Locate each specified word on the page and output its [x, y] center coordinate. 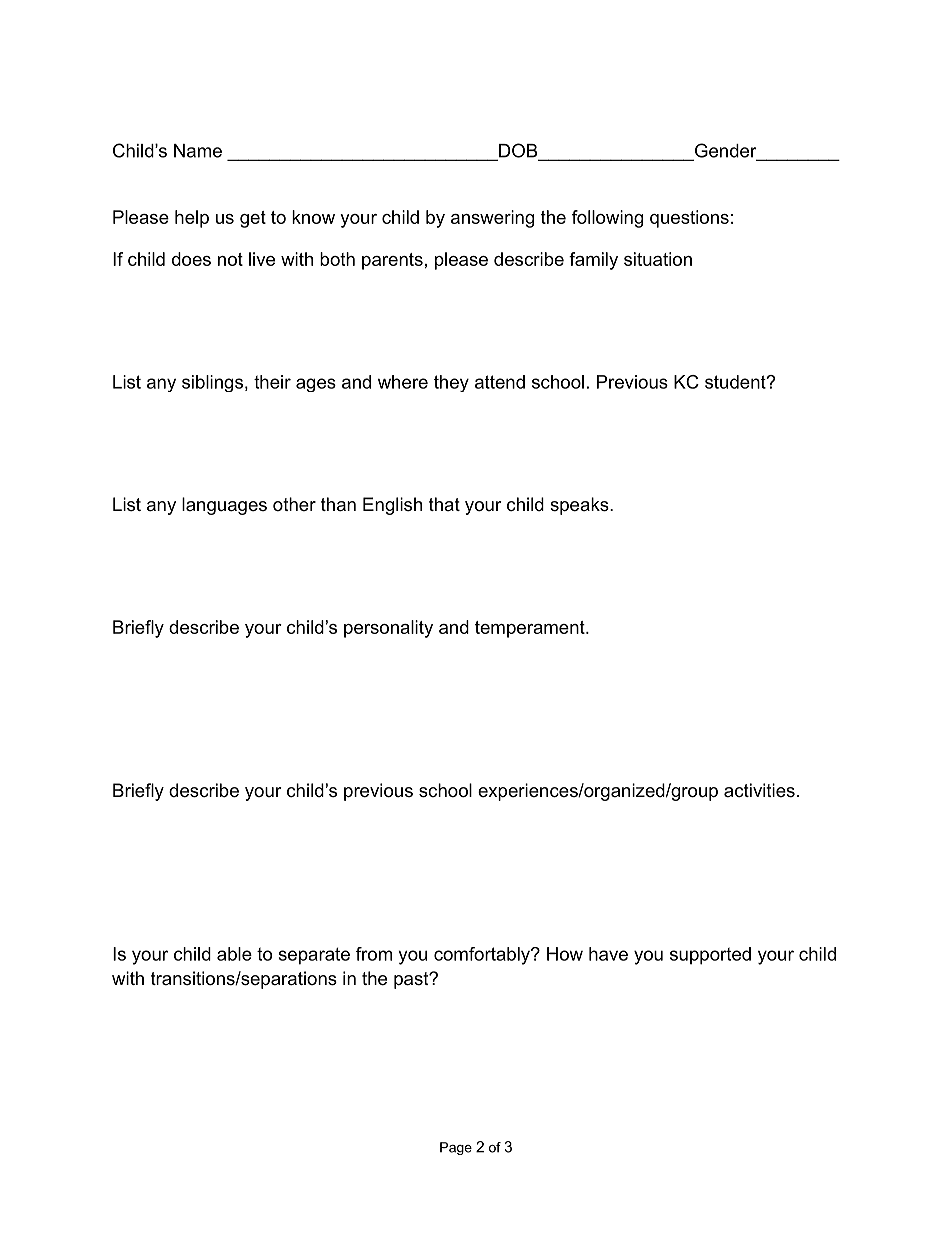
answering [492, 219]
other [294, 504]
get [253, 219]
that [444, 504]
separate [314, 956]
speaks [579, 506]
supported [710, 956]
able [234, 954]
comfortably [483, 956]
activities [759, 790]
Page [456, 1148]
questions [689, 219]
